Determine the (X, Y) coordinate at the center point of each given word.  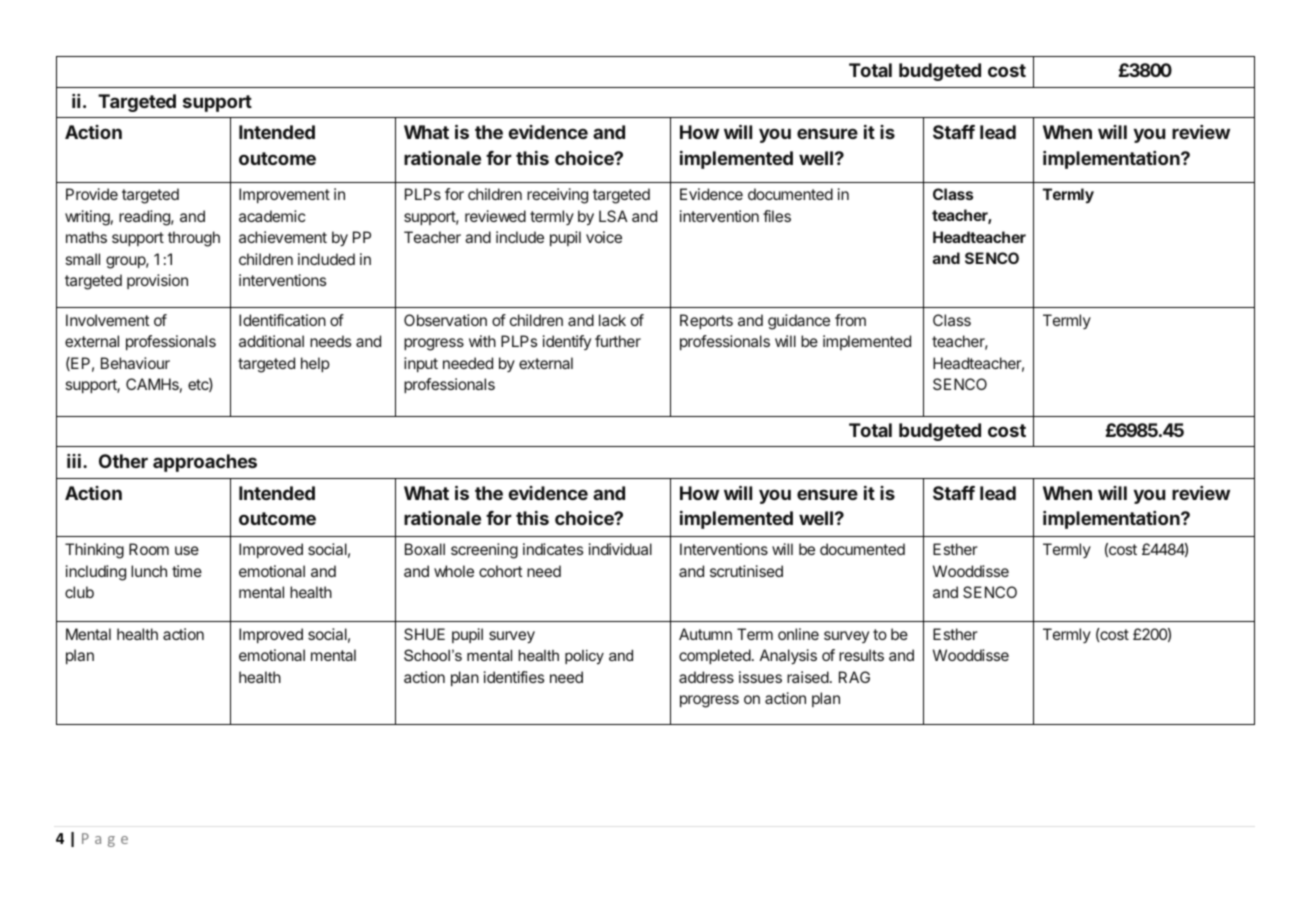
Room (149, 549)
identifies (514, 677)
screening (484, 551)
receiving (557, 196)
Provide (92, 194)
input (421, 364)
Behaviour (135, 363)
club (79, 592)
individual (620, 549)
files (777, 216)
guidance (799, 322)
